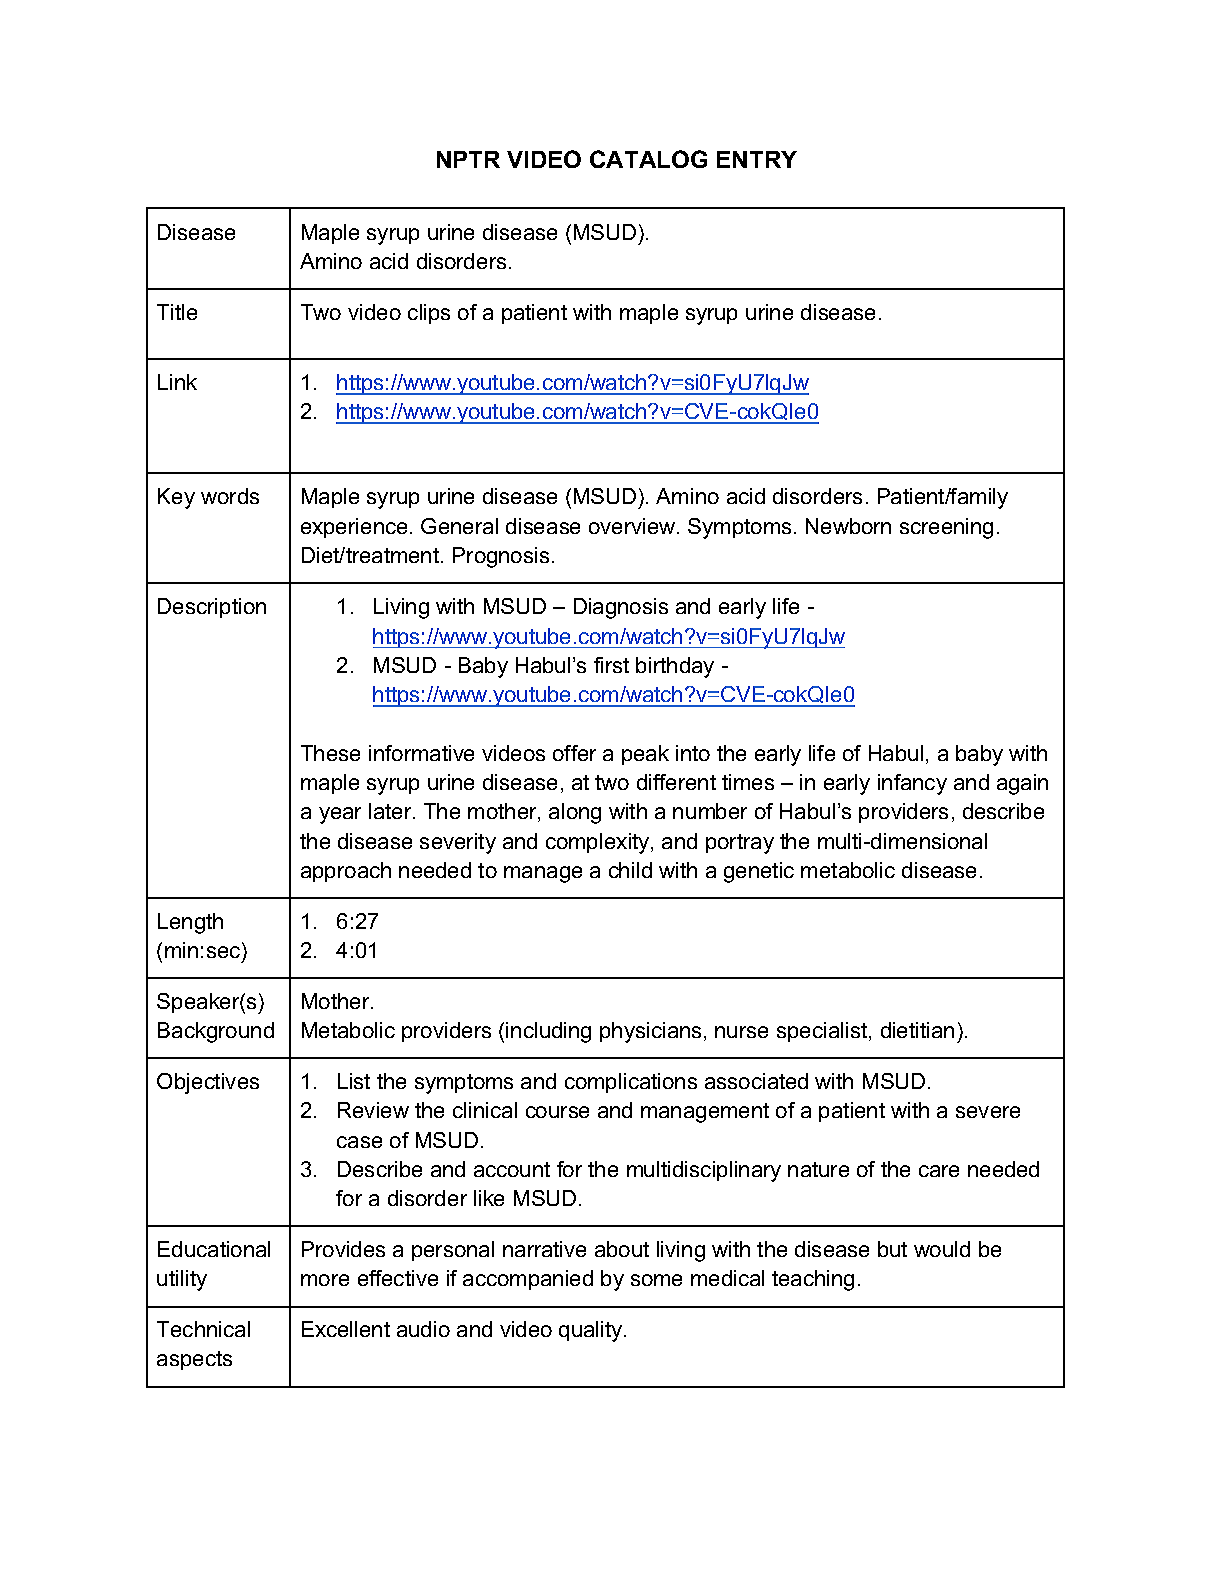 This screenshot has width=1231, height=1594. Describe the element at coordinates (633, 526) in the screenshot. I see `overview` at that location.
